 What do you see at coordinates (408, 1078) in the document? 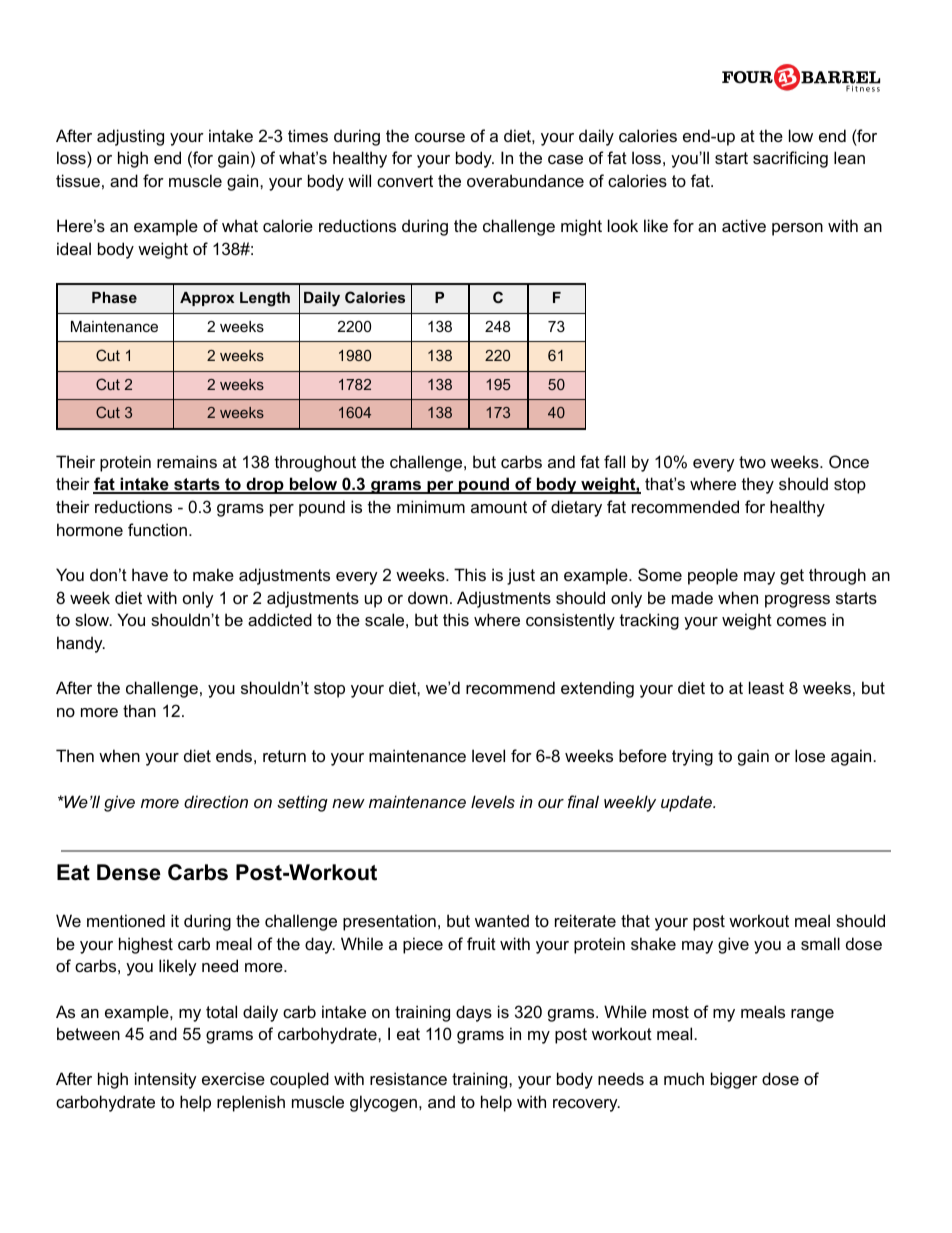
I see `resistance` at bounding box center [408, 1078].
